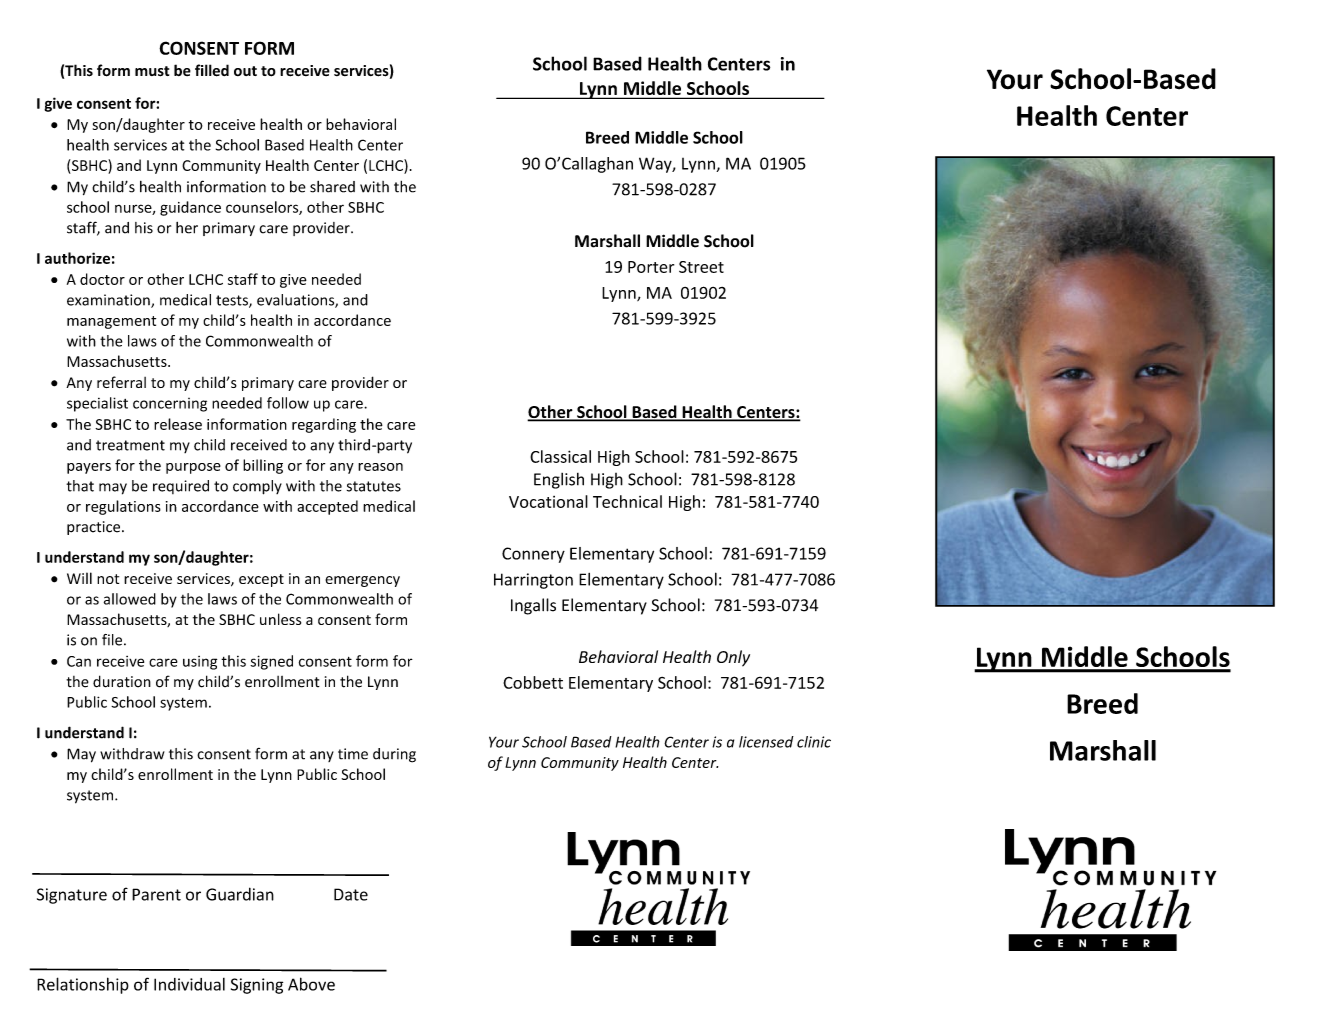 This screenshot has height=1025, width=1327. I want to click on Classical, so click(560, 456).
